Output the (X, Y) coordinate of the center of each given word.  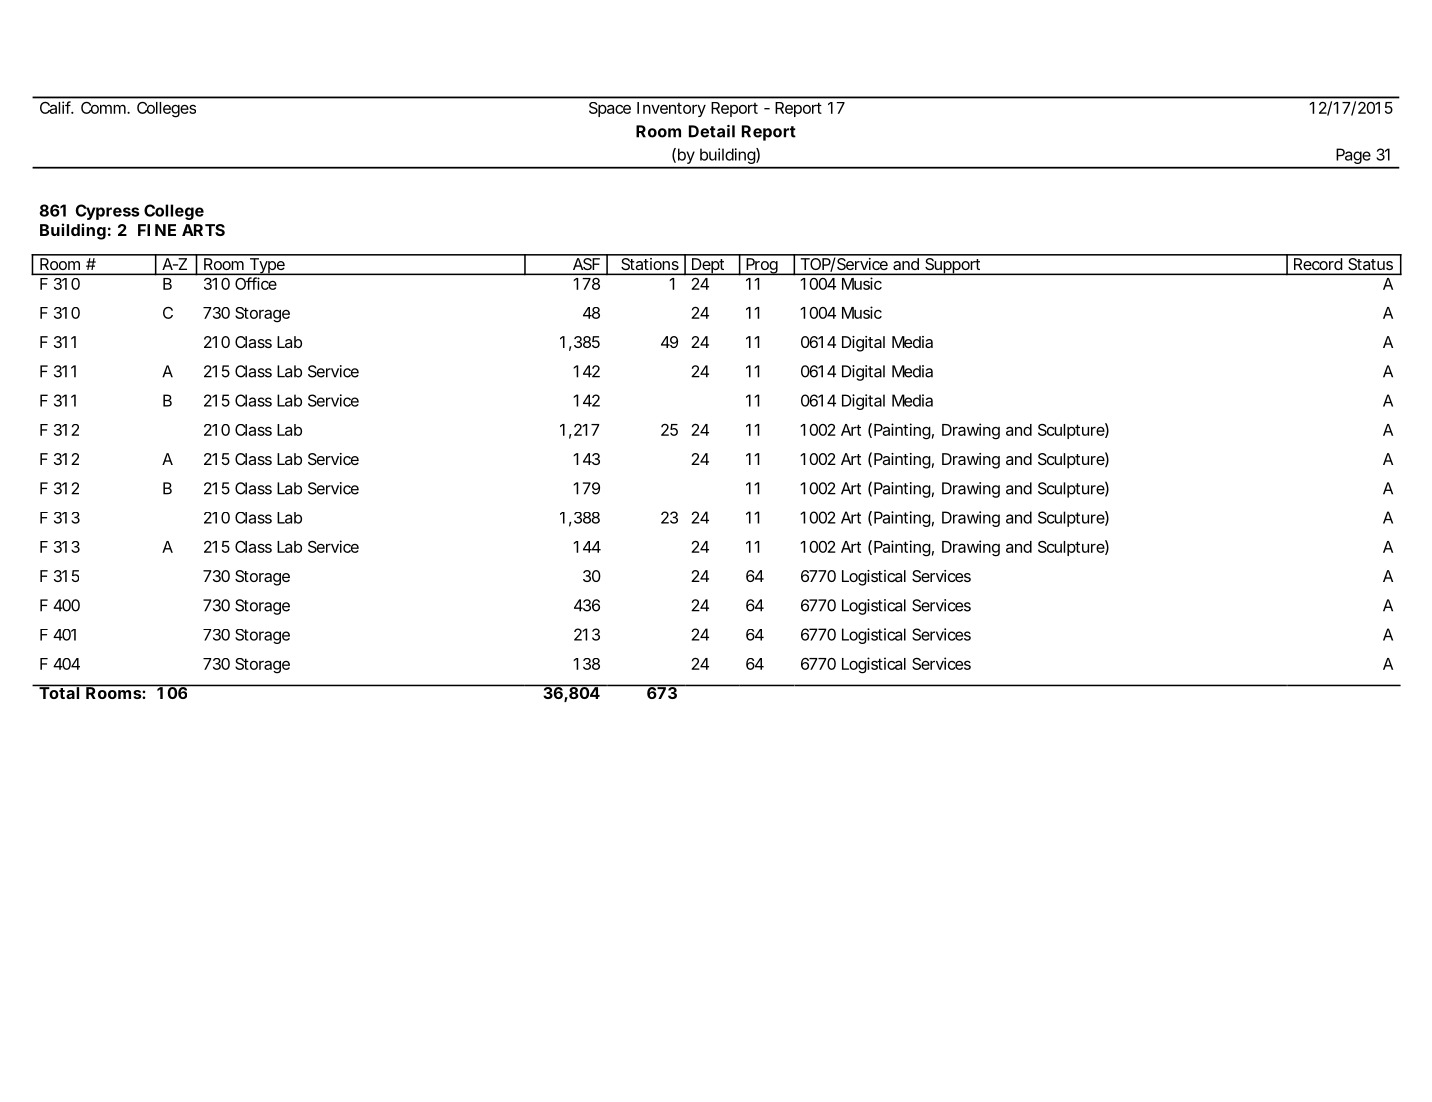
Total (59, 692)
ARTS (203, 230)
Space (610, 109)
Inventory (671, 109)
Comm (104, 107)
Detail (712, 131)
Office (256, 283)
